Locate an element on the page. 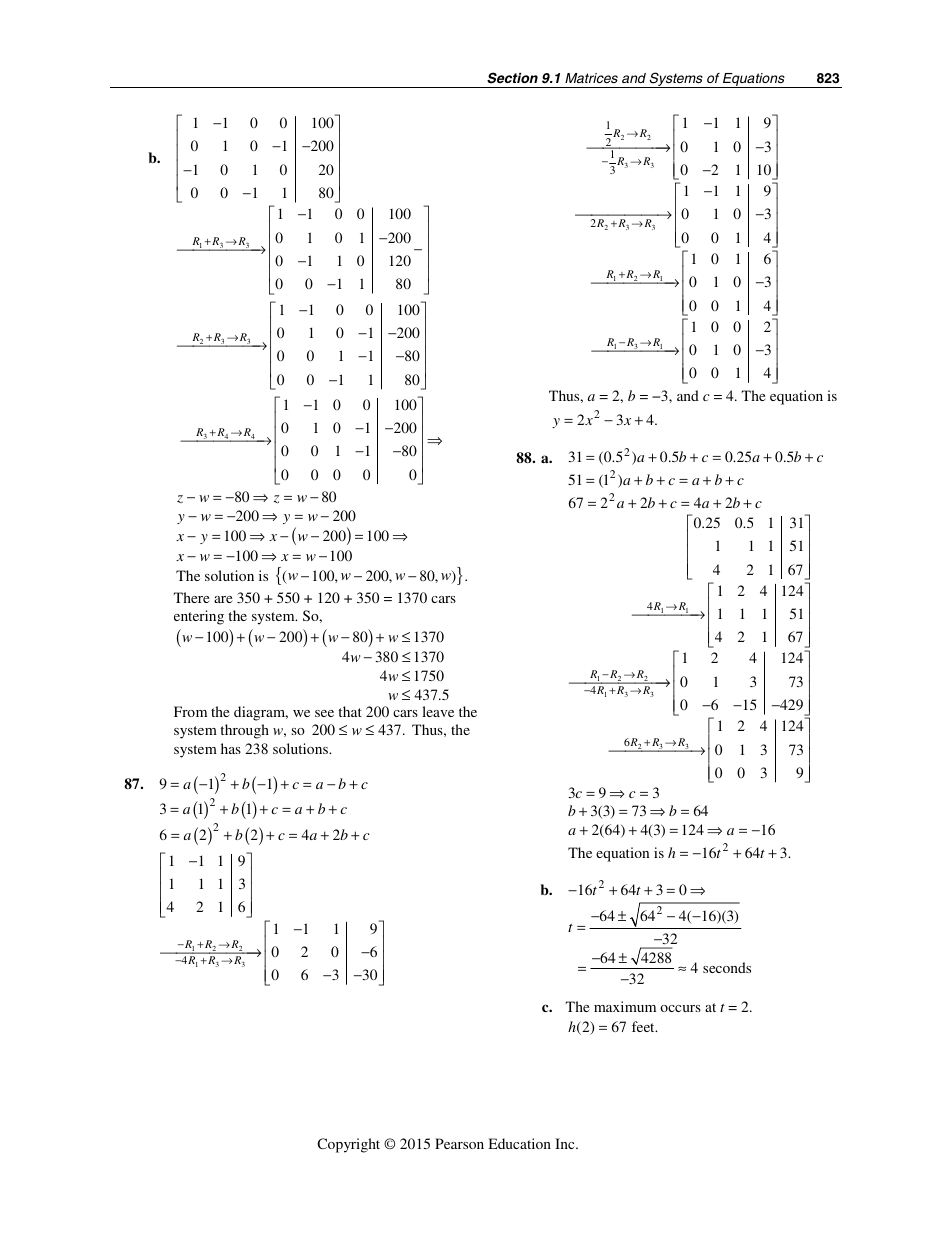 The height and width of the image is (1233, 952). has is located at coordinates (231, 748).
